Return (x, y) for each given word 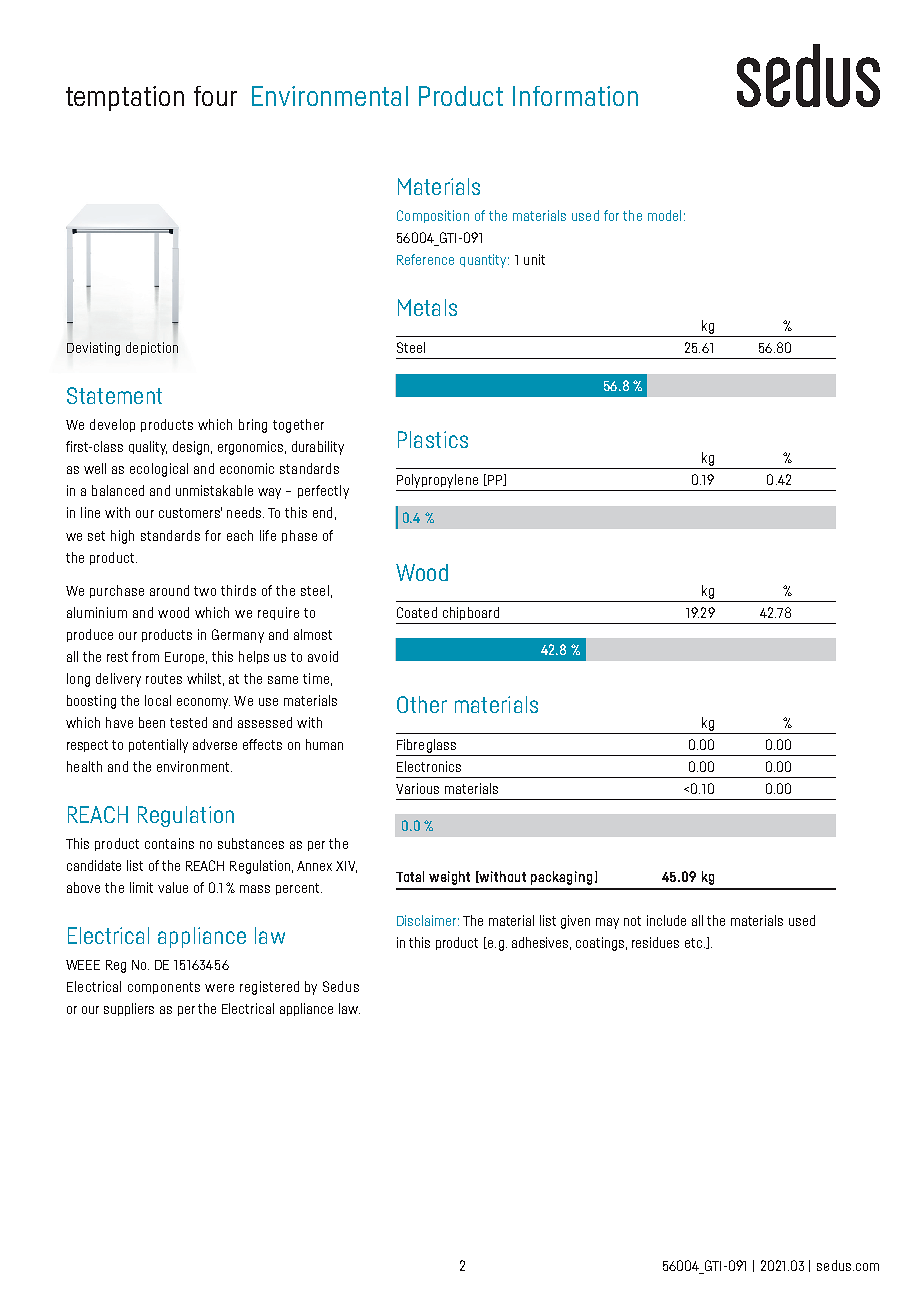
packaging (561, 878)
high (122, 537)
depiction (152, 348)
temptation (125, 98)
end (322, 512)
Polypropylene (437, 481)
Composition (433, 216)
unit (534, 259)
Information (575, 96)
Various (417, 788)
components (164, 988)
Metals (427, 307)
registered (269, 988)
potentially (158, 746)
